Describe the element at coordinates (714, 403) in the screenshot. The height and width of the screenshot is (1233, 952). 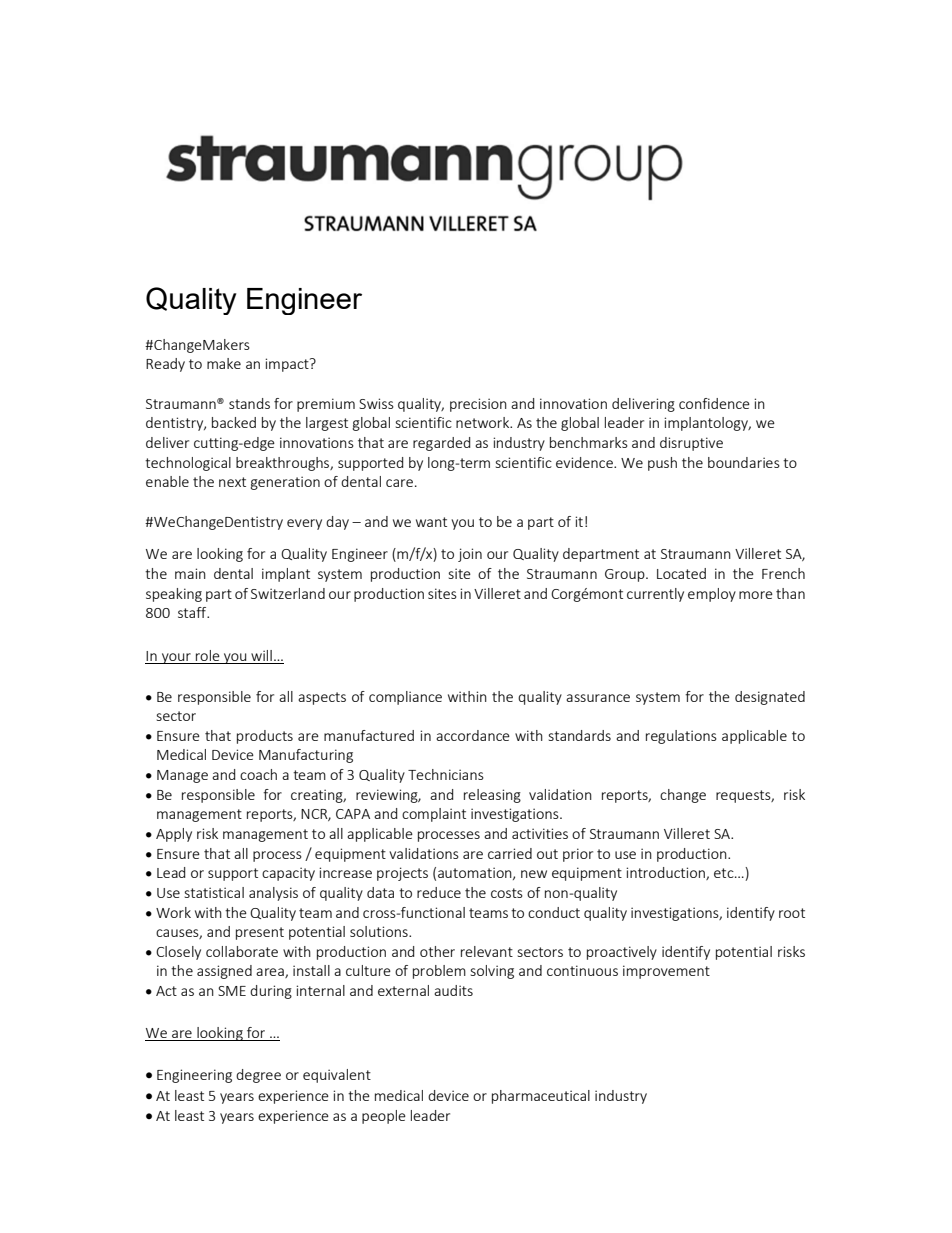
I see `confidence` at that location.
